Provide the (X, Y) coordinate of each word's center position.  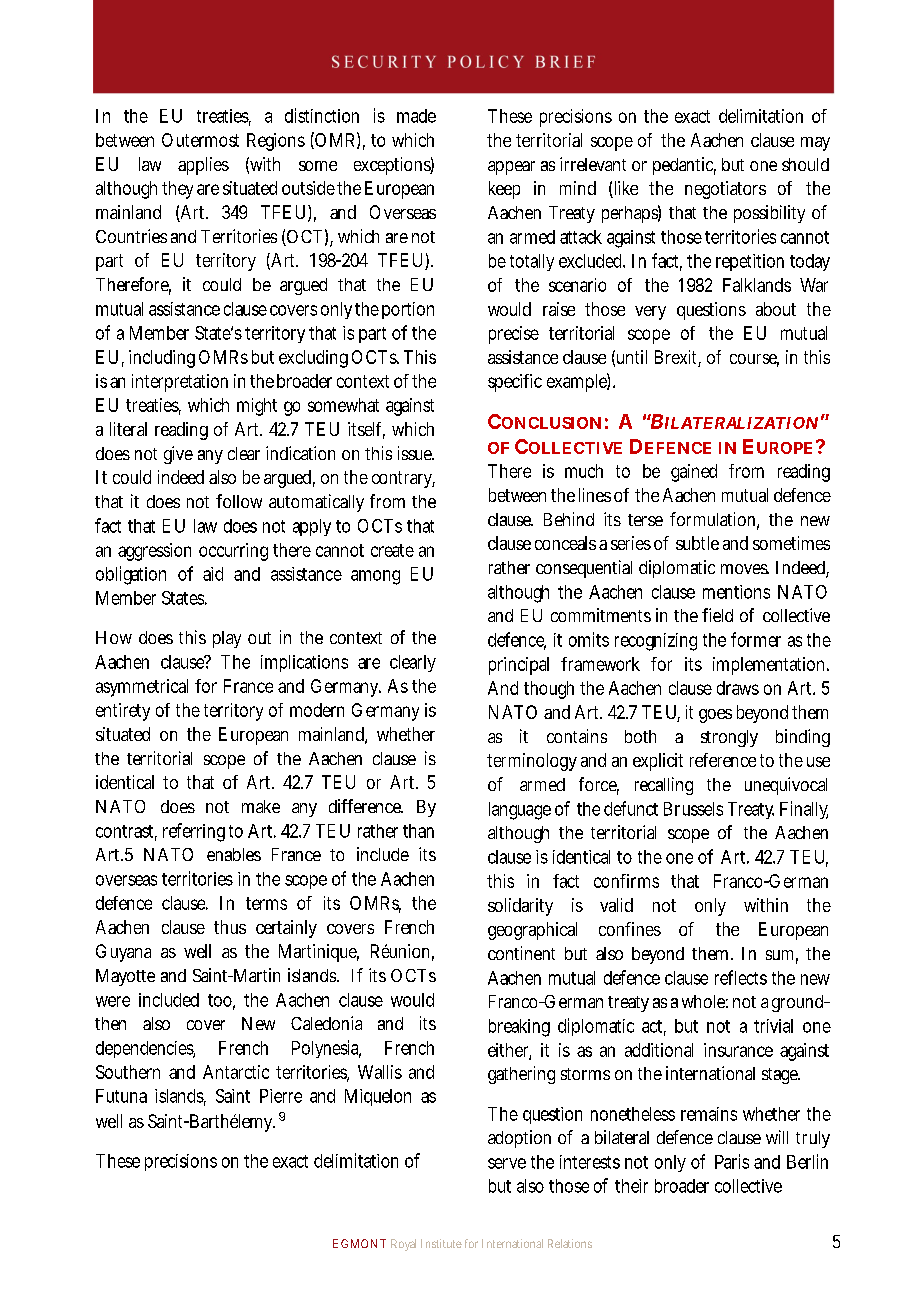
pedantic (684, 166)
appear (511, 168)
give (178, 455)
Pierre (281, 1096)
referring (194, 832)
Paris (732, 1161)
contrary (403, 479)
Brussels (693, 809)
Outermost (200, 140)
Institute (441, 1243)
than (418, 831)
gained (694, 473)
